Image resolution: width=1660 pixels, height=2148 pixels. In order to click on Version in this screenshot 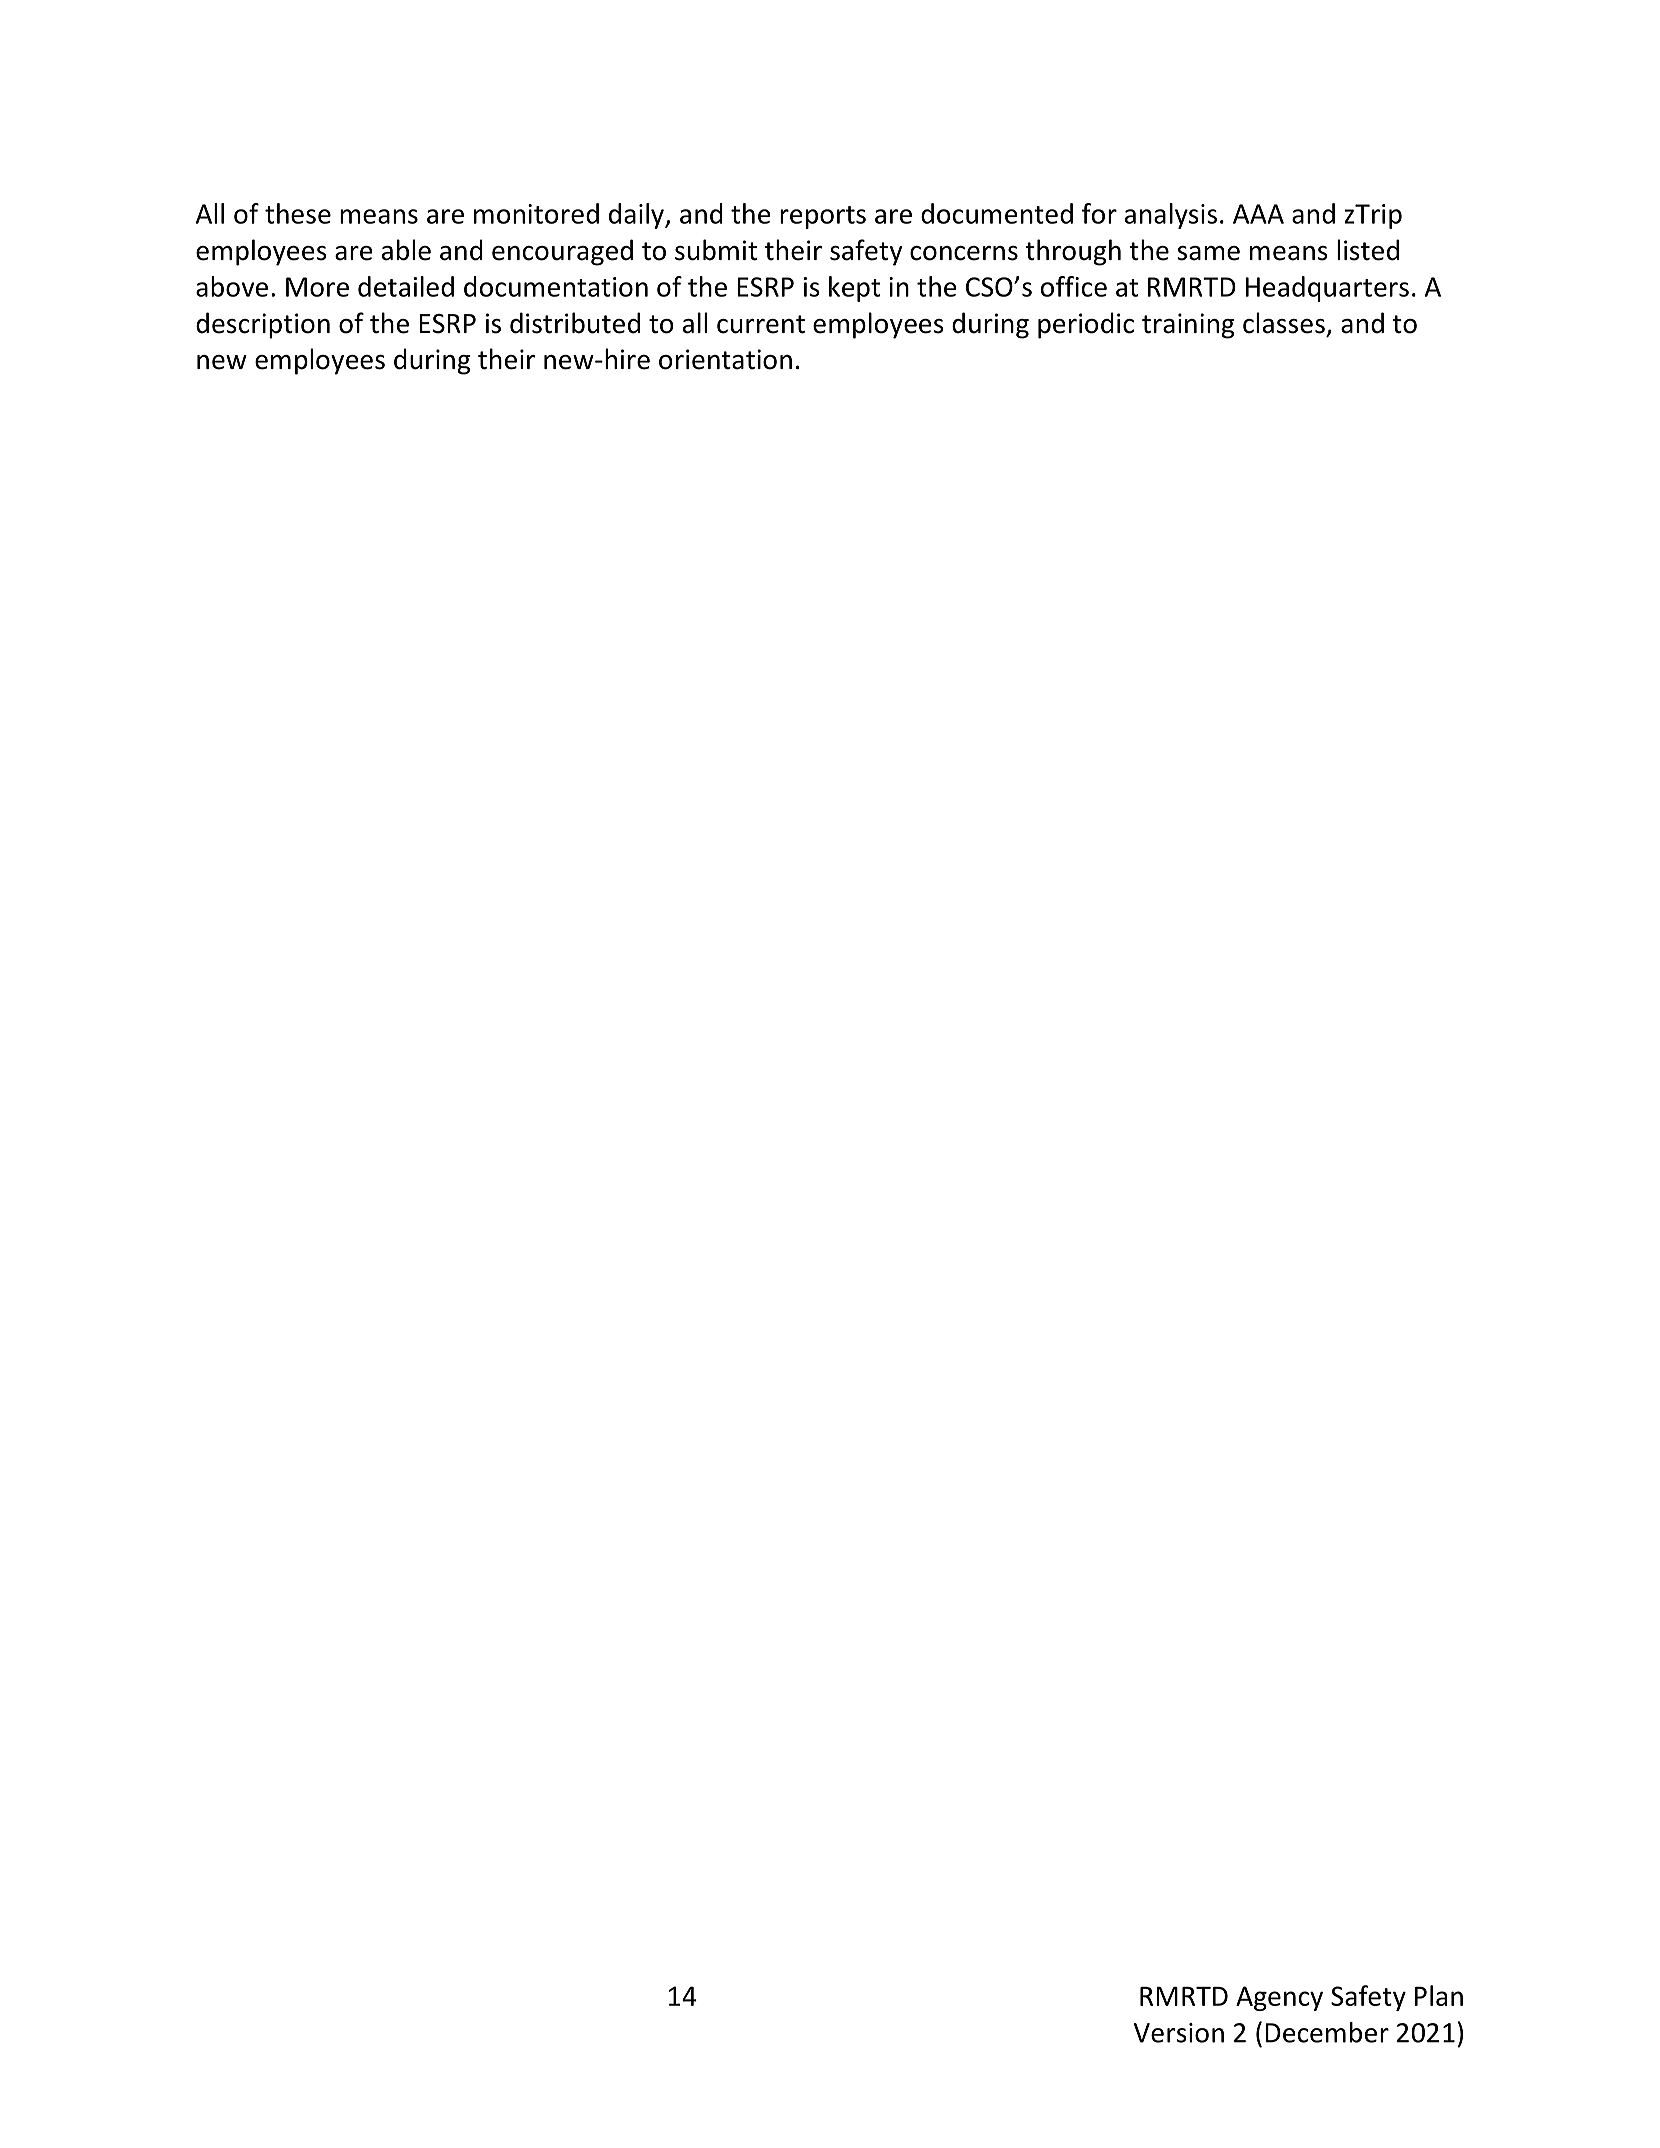, I will do `click(1179, 2033)`.
